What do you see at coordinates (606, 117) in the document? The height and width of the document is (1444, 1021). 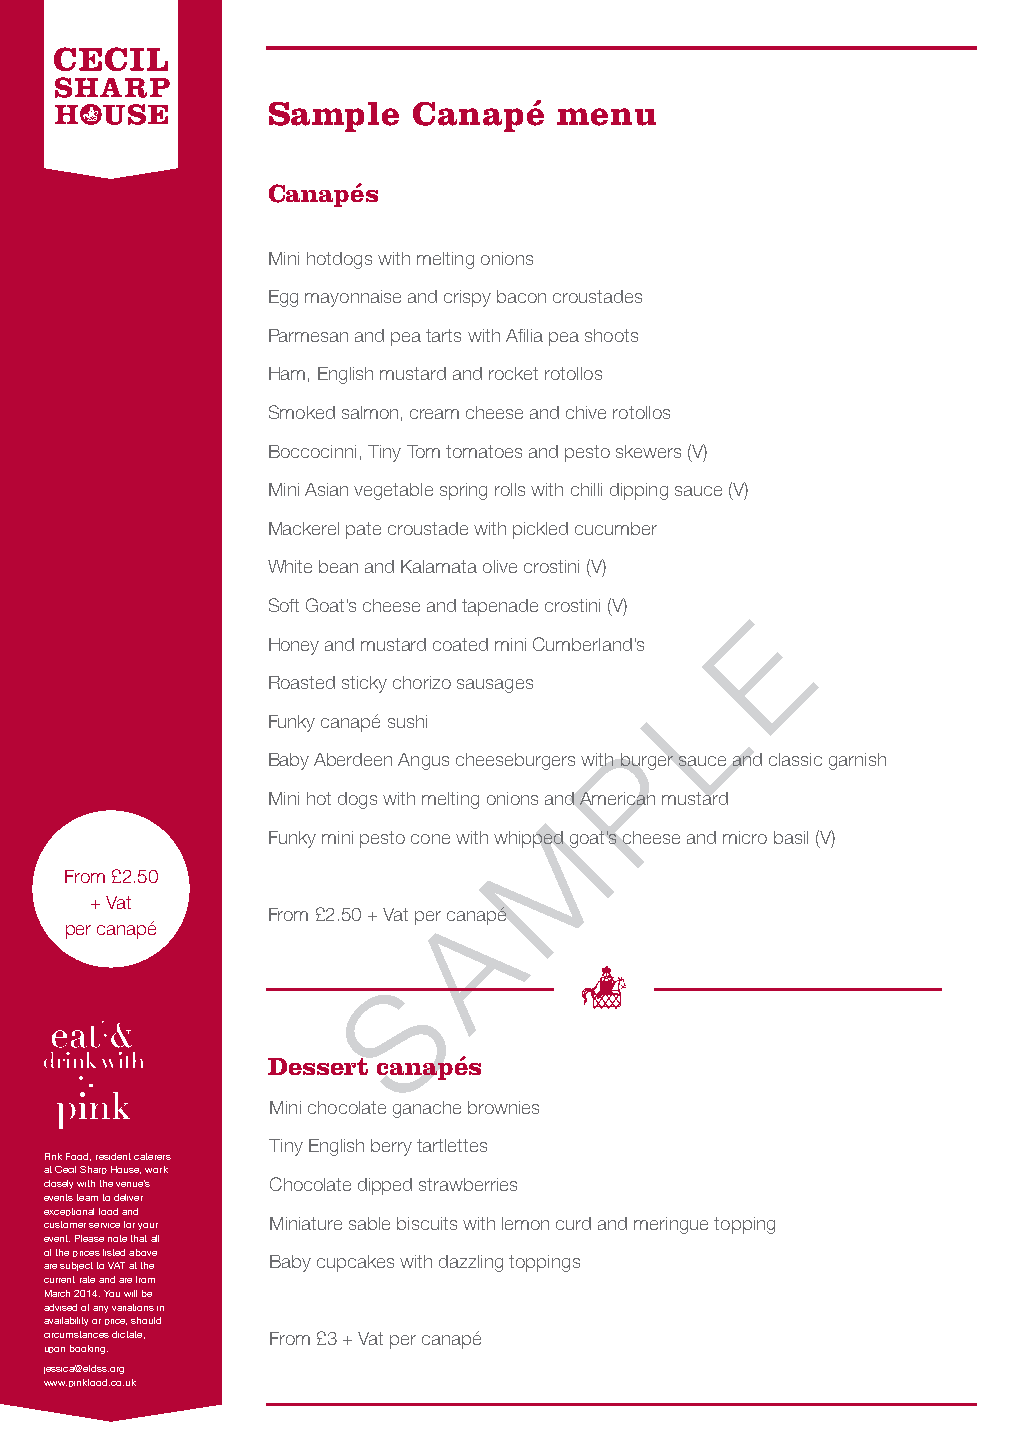 I see `menu` at bounding box center [606, 117].
